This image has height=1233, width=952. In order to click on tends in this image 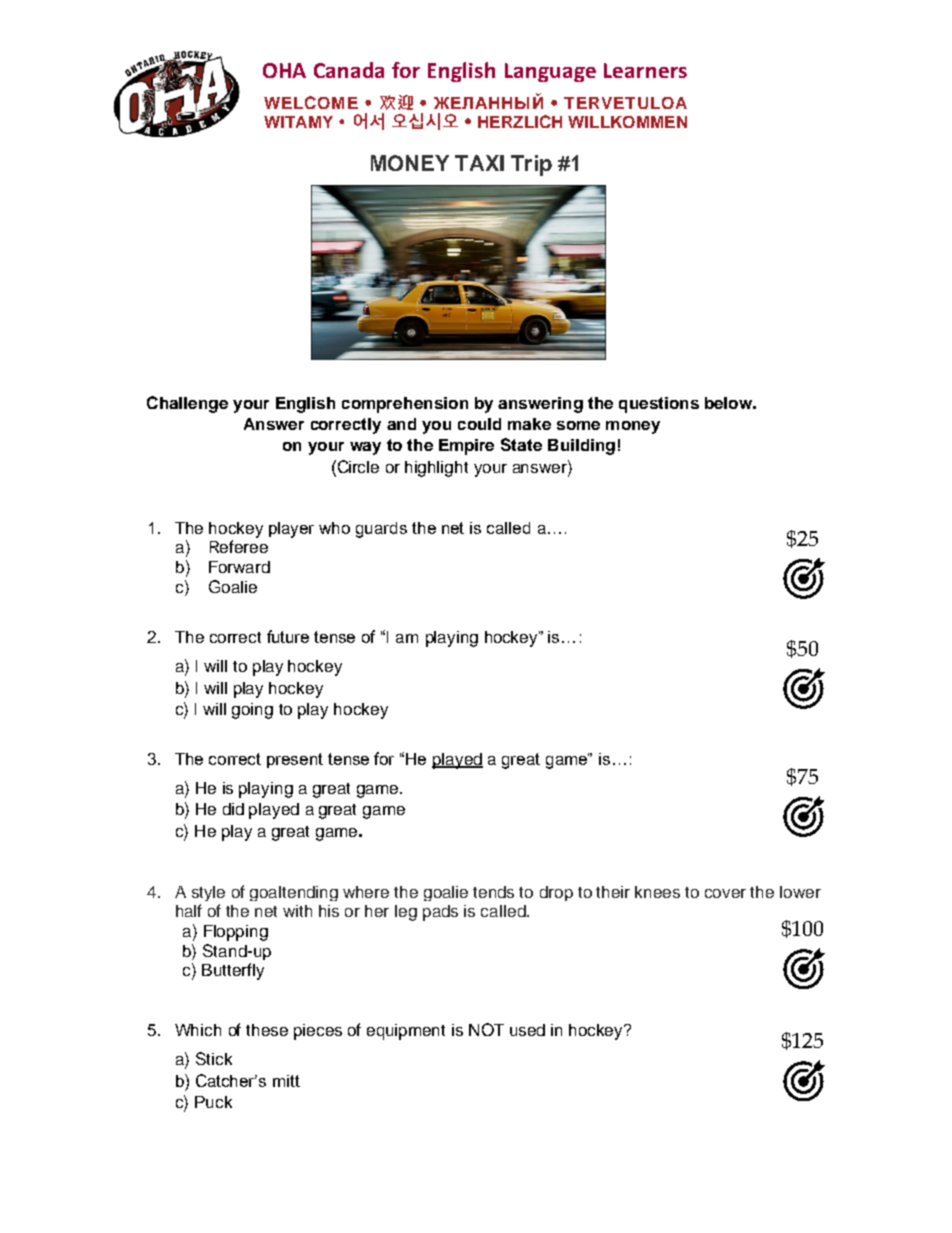, I will do `click(493, 892)`.
